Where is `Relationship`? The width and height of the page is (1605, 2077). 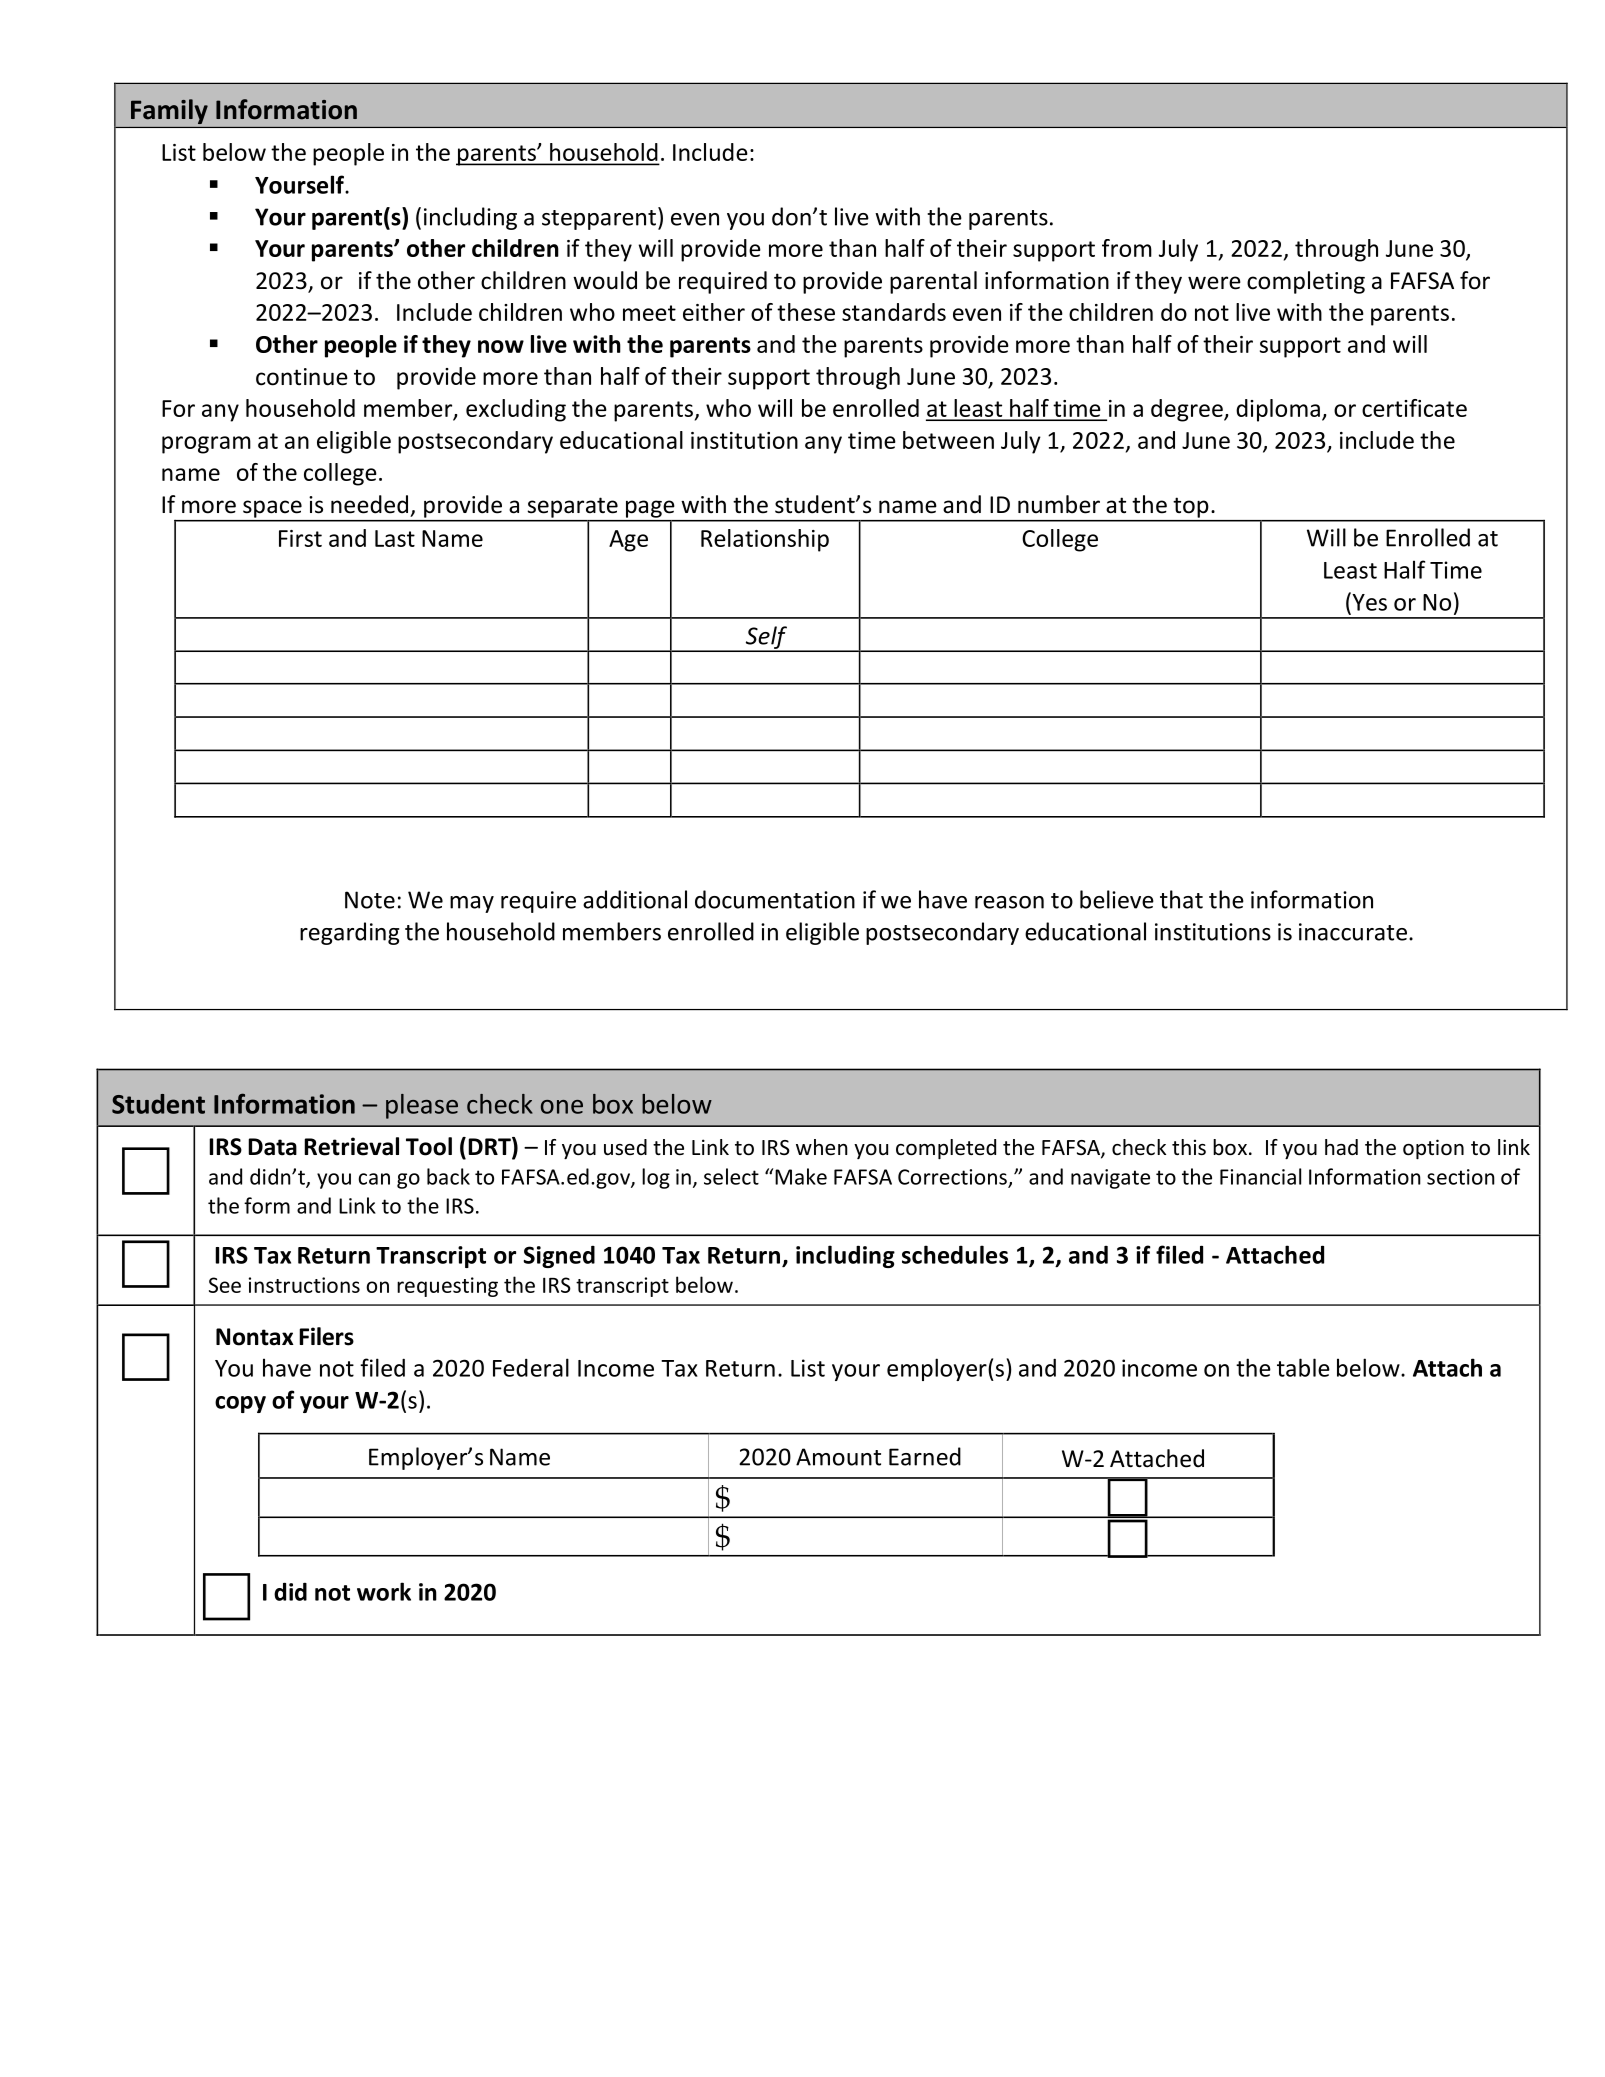 Relationship is located at coordinates (765, 540).
